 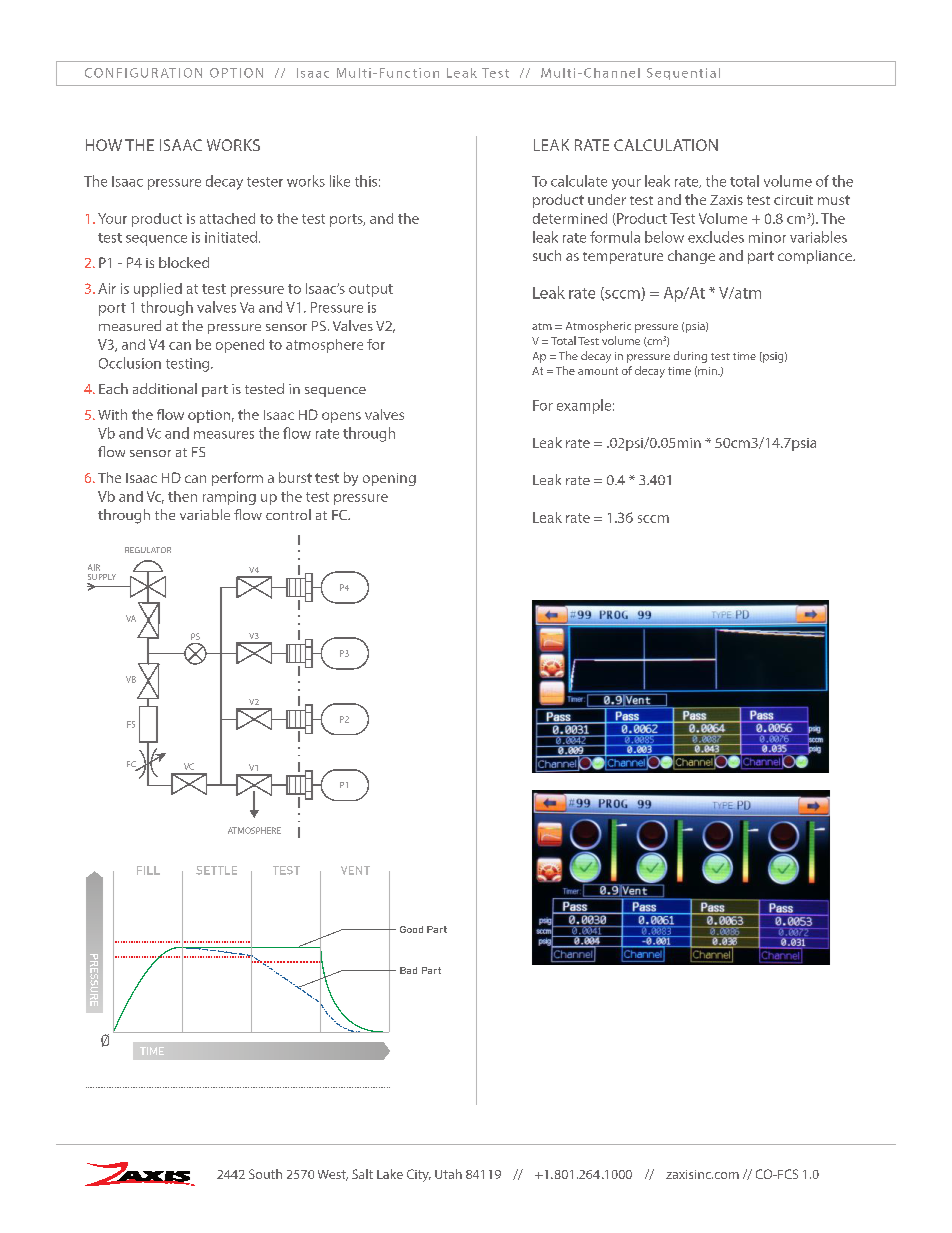 What do you see at coordinates (690, 357) in the screenshot?
I see `during` at bounding box center [690, 357].
